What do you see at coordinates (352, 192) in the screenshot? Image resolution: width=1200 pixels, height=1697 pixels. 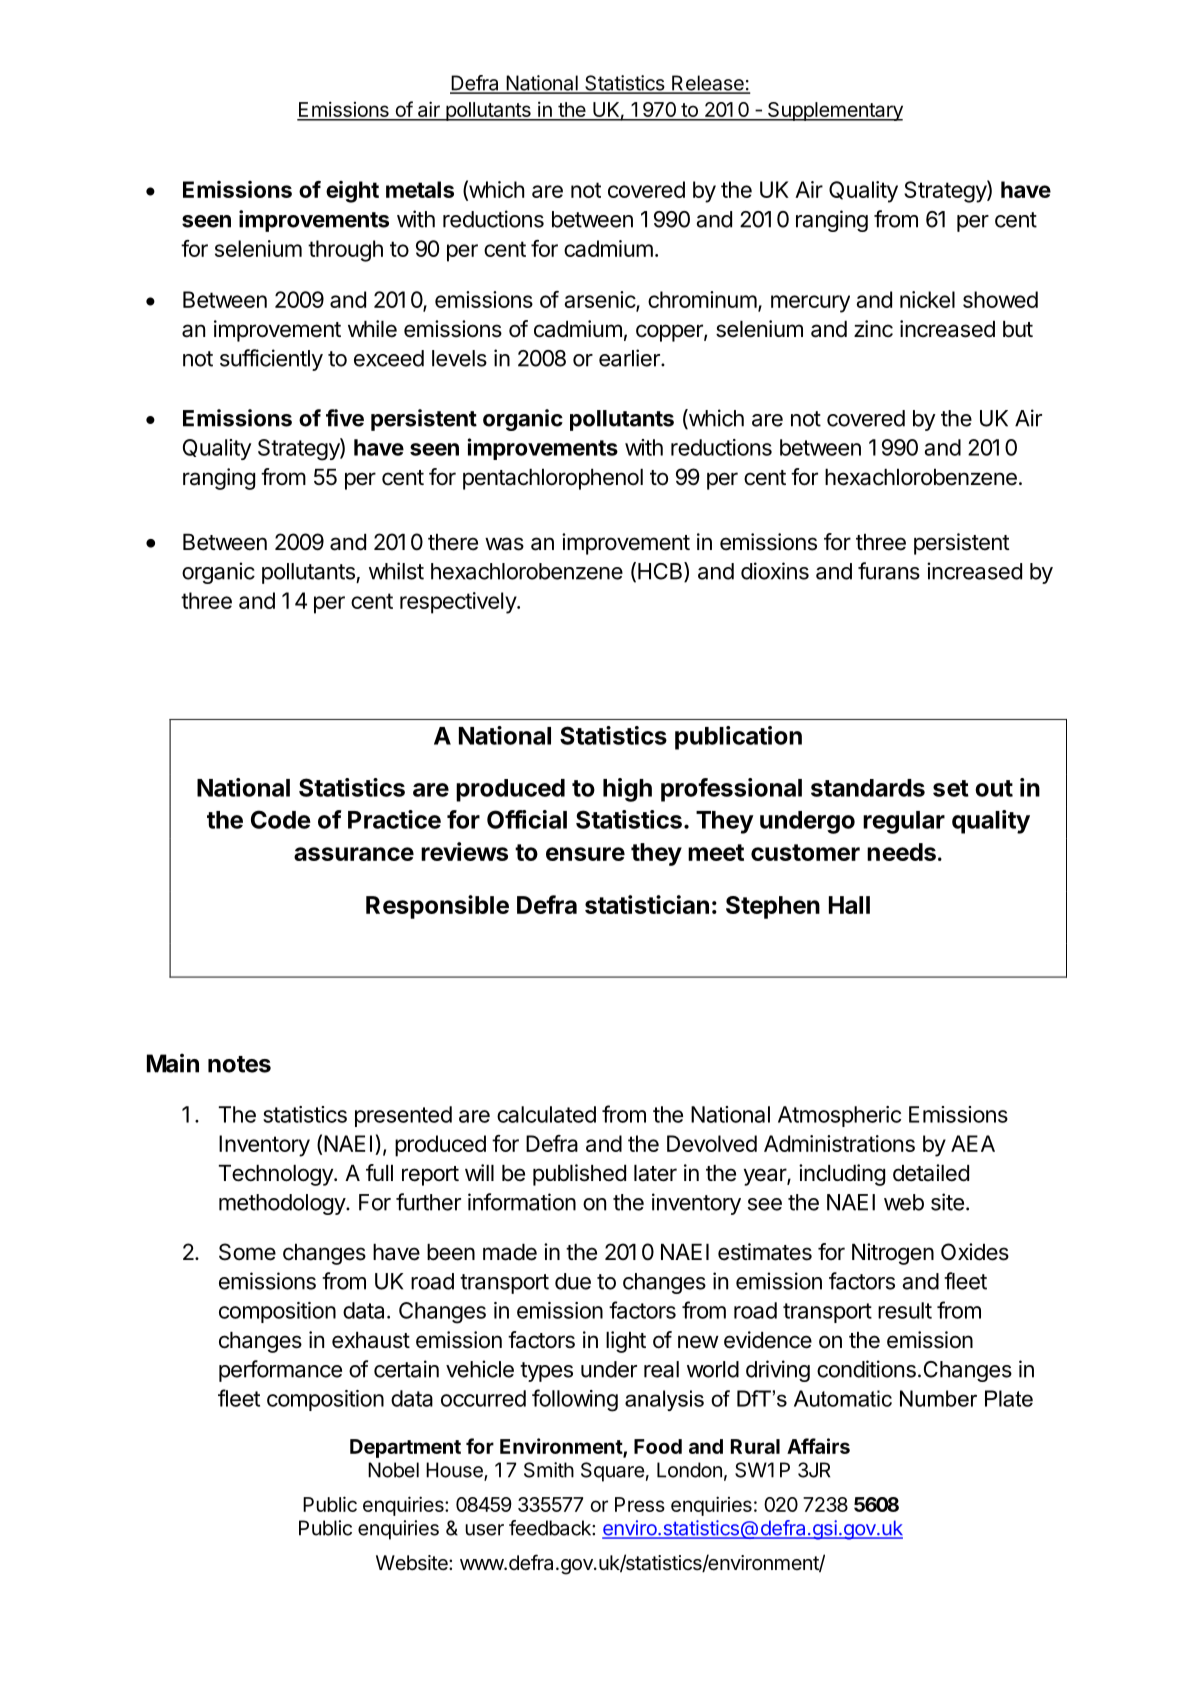 I see `eight` at bounding box center [352, 192].
